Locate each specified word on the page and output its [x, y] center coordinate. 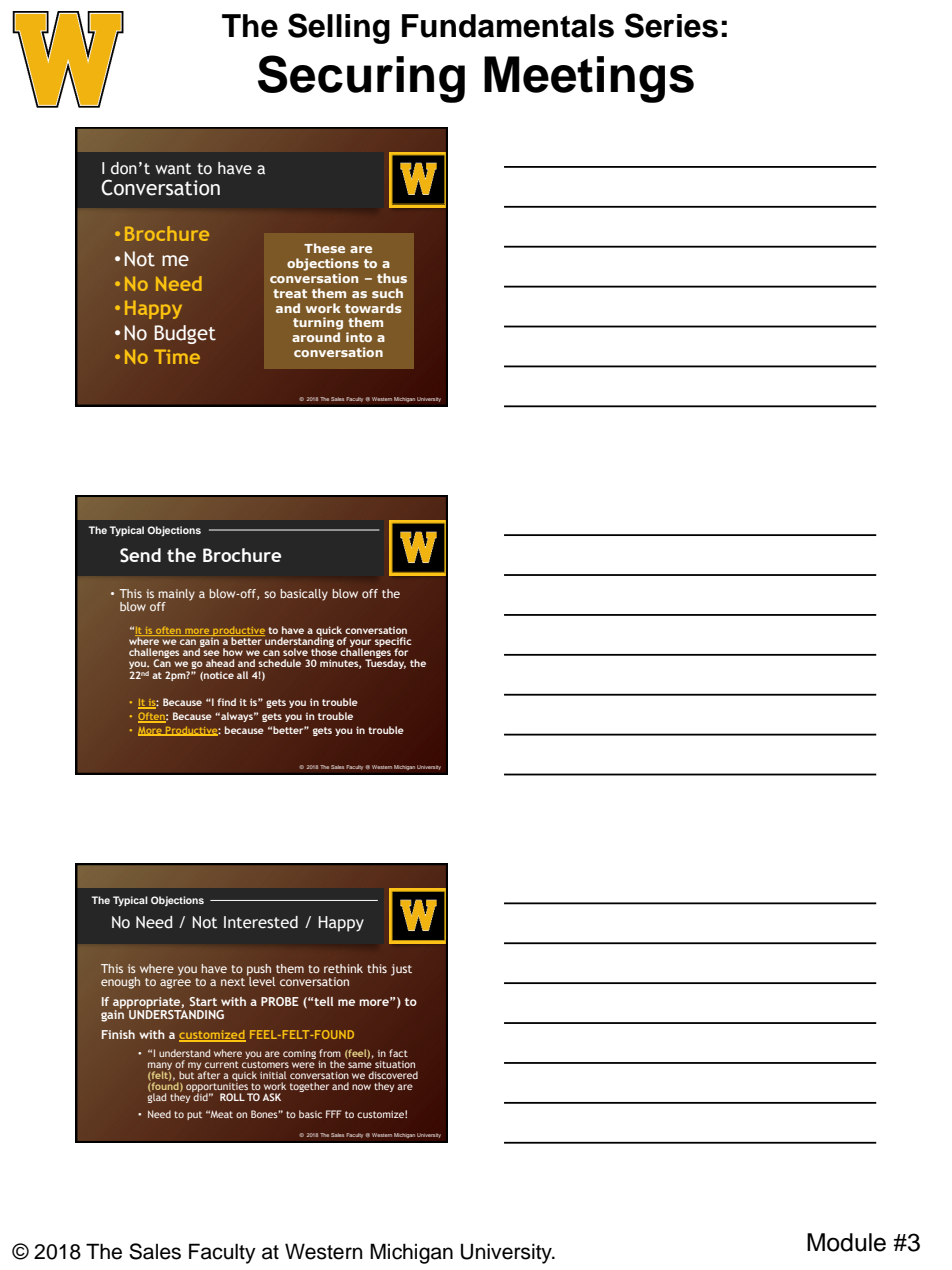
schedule [279, 663]
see [211, 653]
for [401, 652]
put [194, 1115]
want [173, 169]
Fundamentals [508, 26]
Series [671, 25]
